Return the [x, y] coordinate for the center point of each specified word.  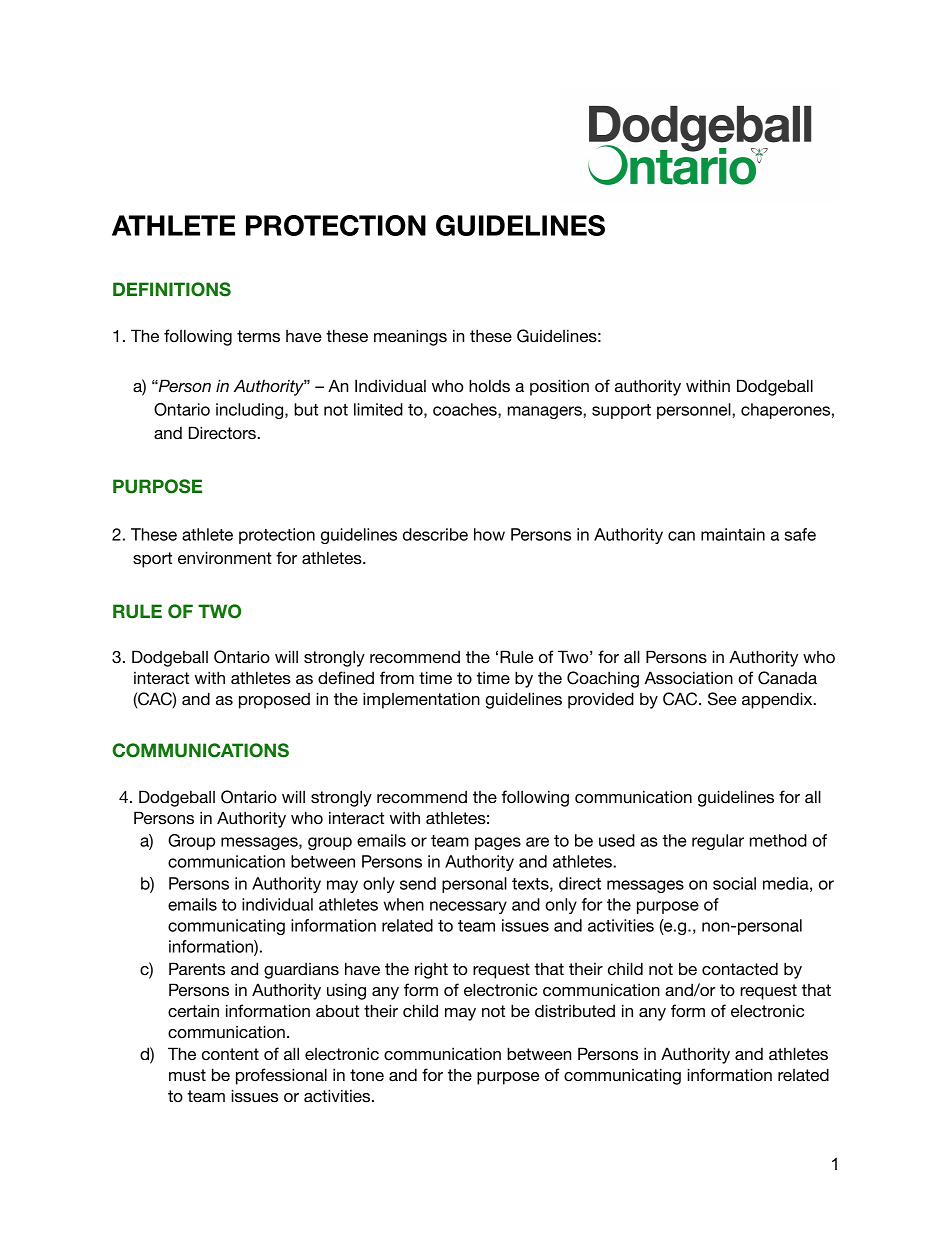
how [489, 534]
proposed [274, 701]
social [734, 883]
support [621, 411]
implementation [421, 700]
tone [367, 1075]
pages [498, 843]
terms [258, 336]
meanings [410, 337]
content [230, 1054]
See [722, 699]
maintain [733, 534]
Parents [197, 969]
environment [225, 558]
